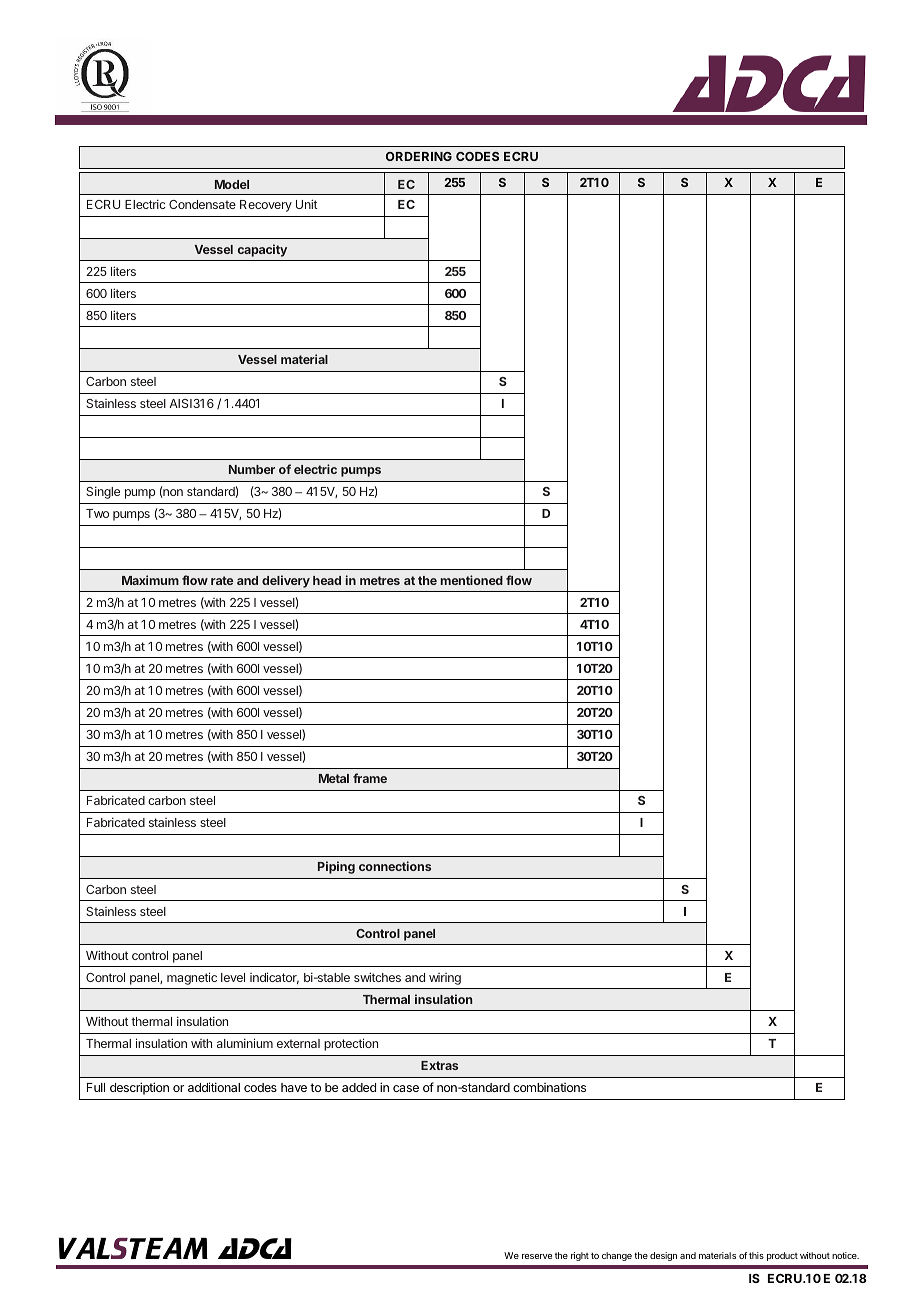 This screenshot has width=924, height=1308. What do you see at coordinates (327, 580) in the screenshot?
I see `head` at bounding box center [327, 580].
